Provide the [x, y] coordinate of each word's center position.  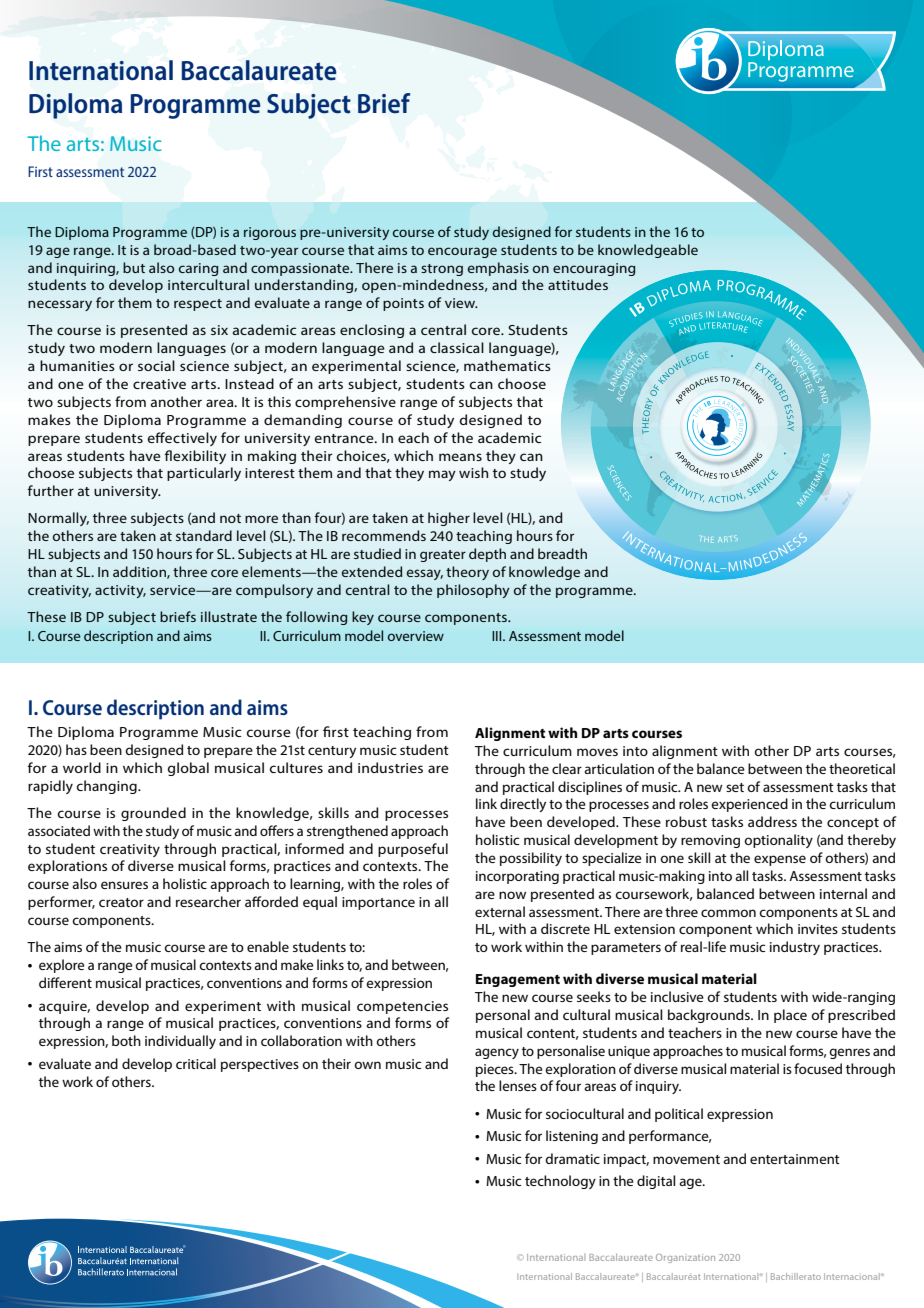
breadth [562, 553]
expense [780, 860]
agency [497, 1053]
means [460, 457]
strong [442, 270]
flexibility [195, 457]
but [134, 267]
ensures [124, 885]
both [126, 1040]
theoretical [862, 768]
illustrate [229, 616]
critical [196, 1063]
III [498, 636]
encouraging [594, 269]
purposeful [413, 850]
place [790, 1016]
